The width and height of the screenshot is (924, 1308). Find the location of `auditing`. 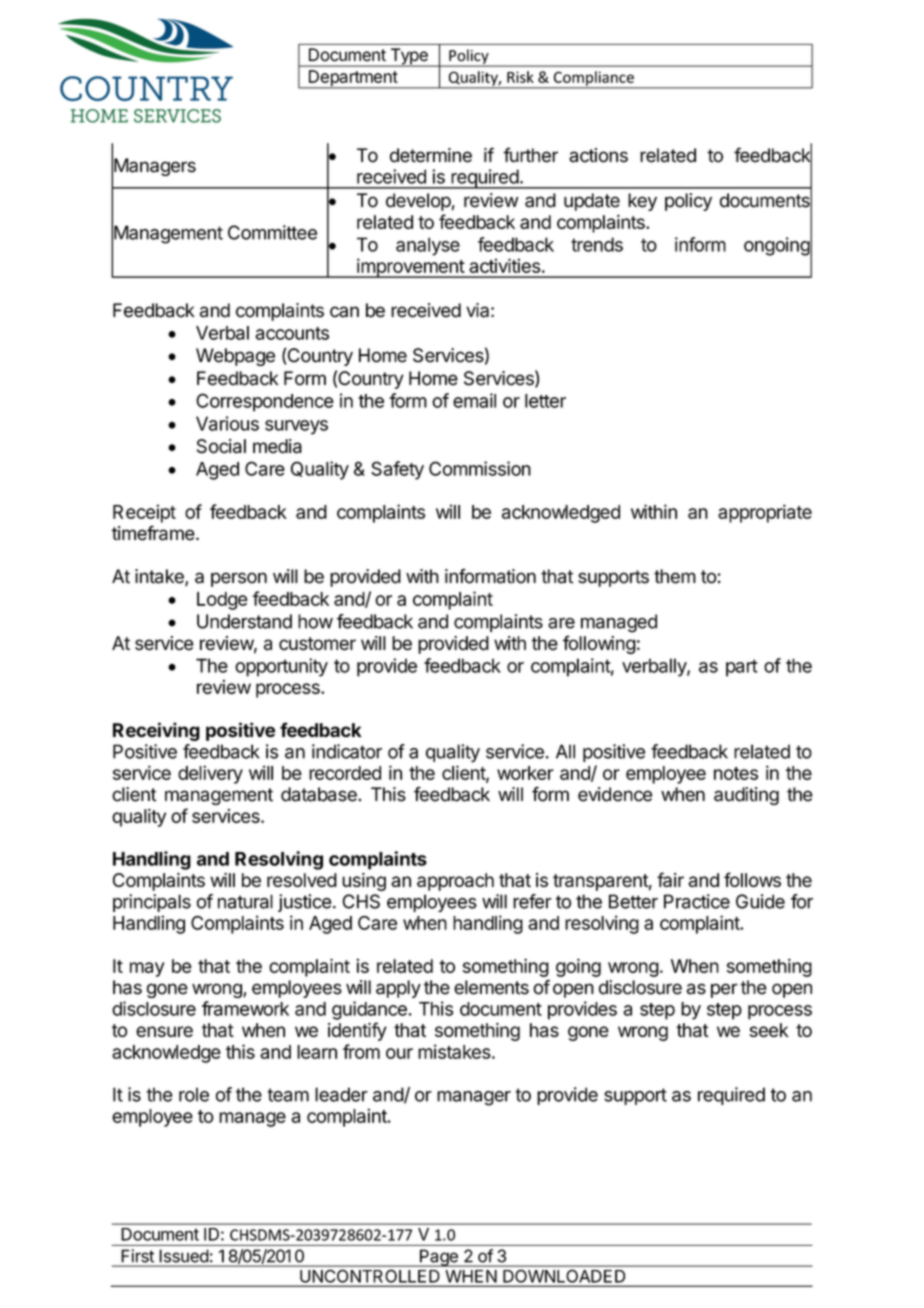

auditing is located at coordinates (746, 796).
